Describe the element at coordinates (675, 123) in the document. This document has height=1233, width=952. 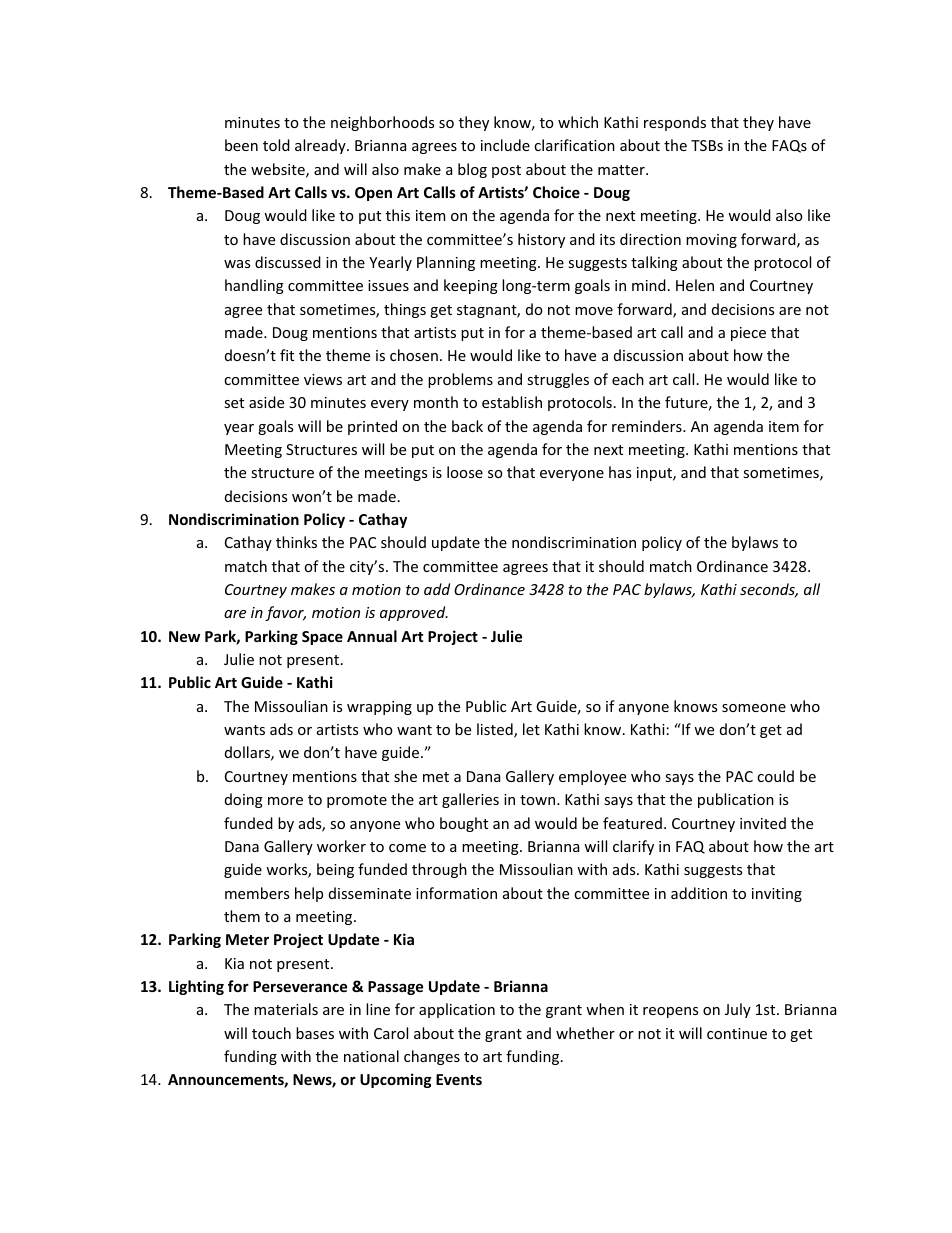
I see `responds` at that location.
